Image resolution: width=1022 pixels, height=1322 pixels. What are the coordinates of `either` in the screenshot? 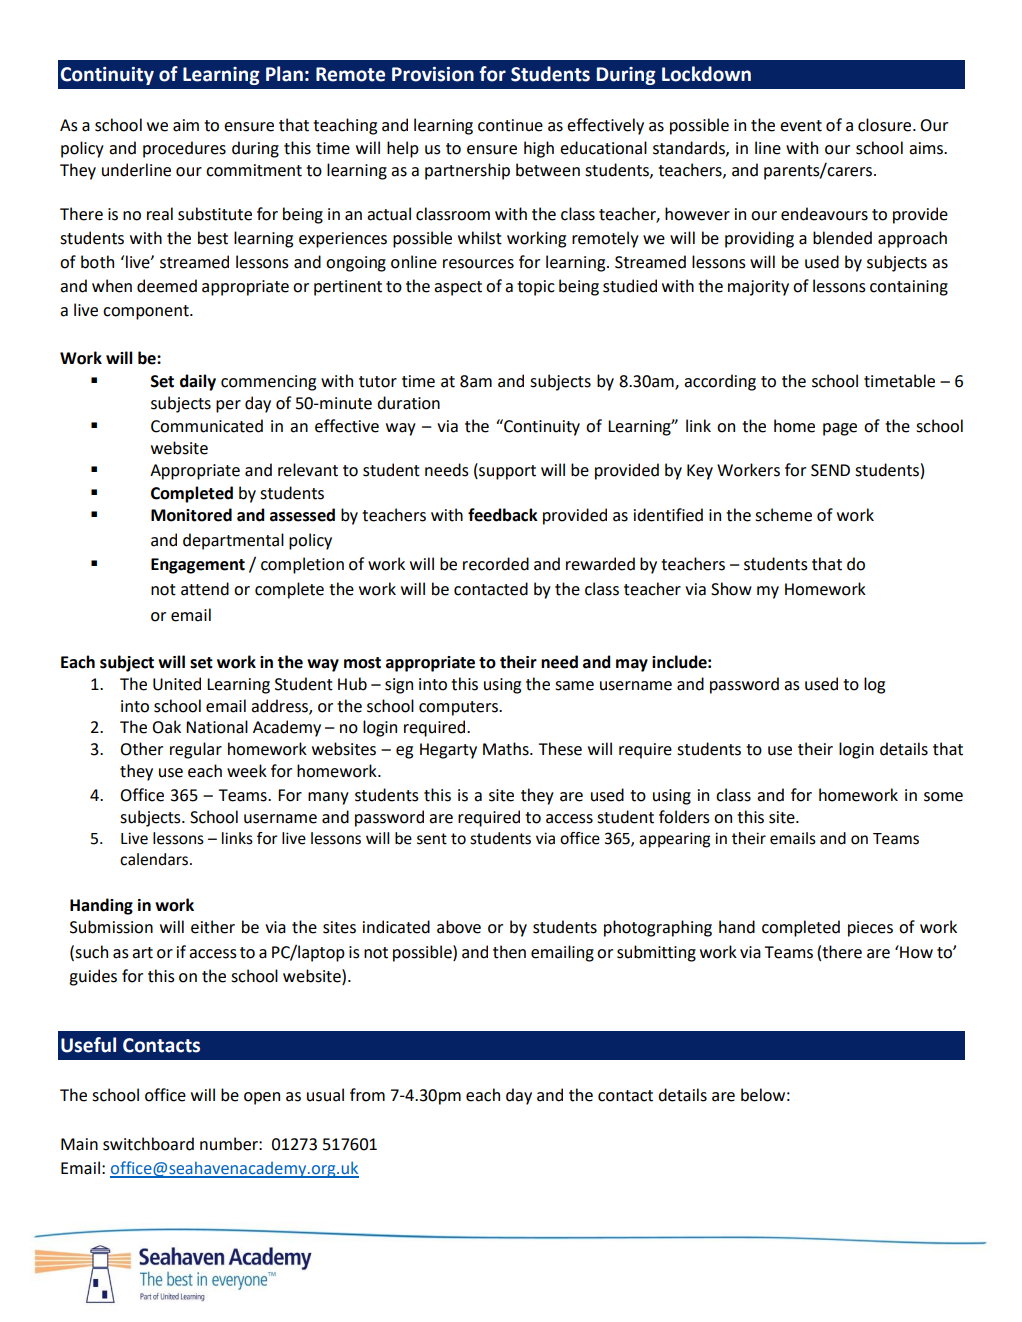 It's located at (213, 927).
